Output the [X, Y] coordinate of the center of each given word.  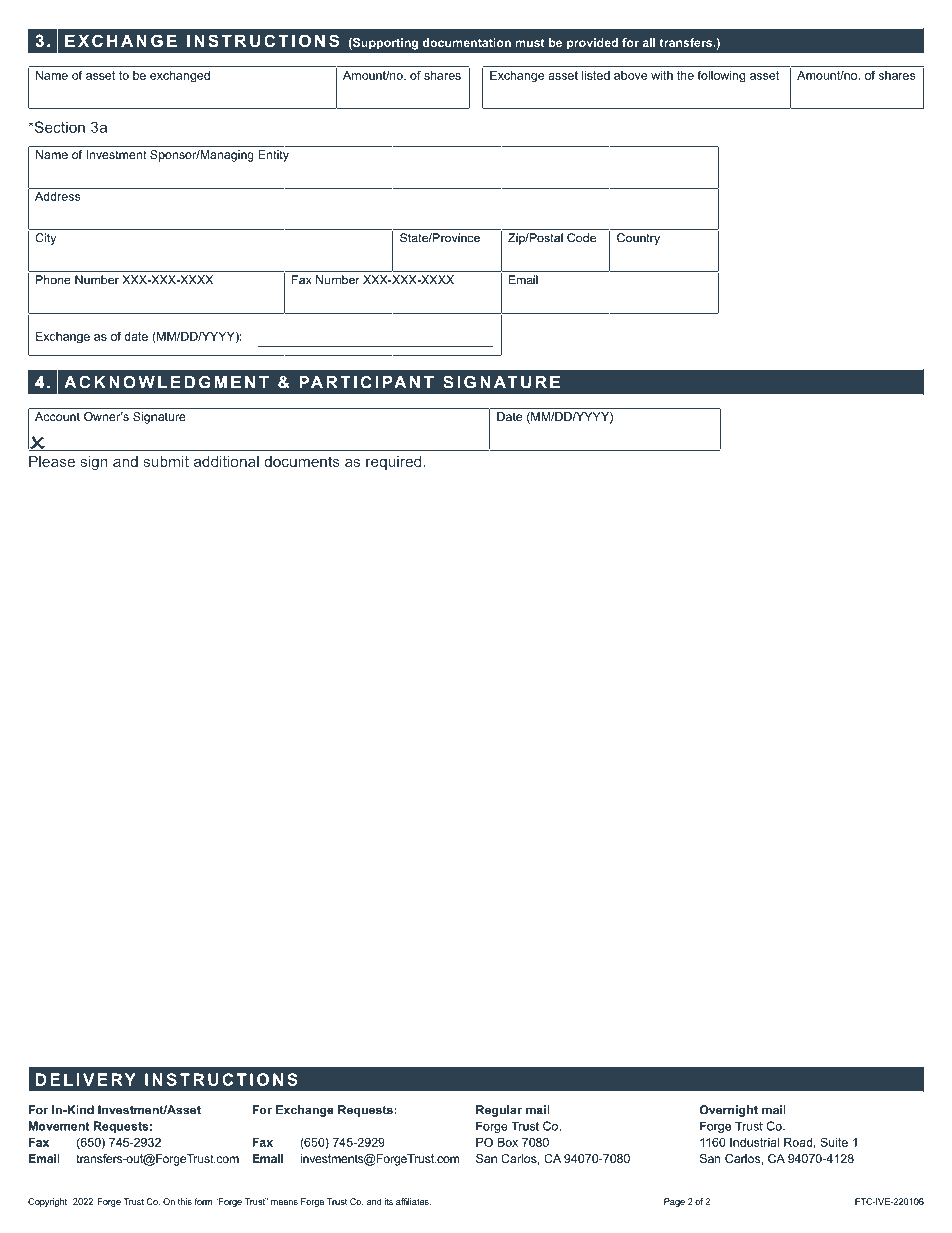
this [185, 1201]
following [721, 76]
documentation [467, 42]
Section [58, 127]
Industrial [754, 1142]
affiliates [413, 1201]
